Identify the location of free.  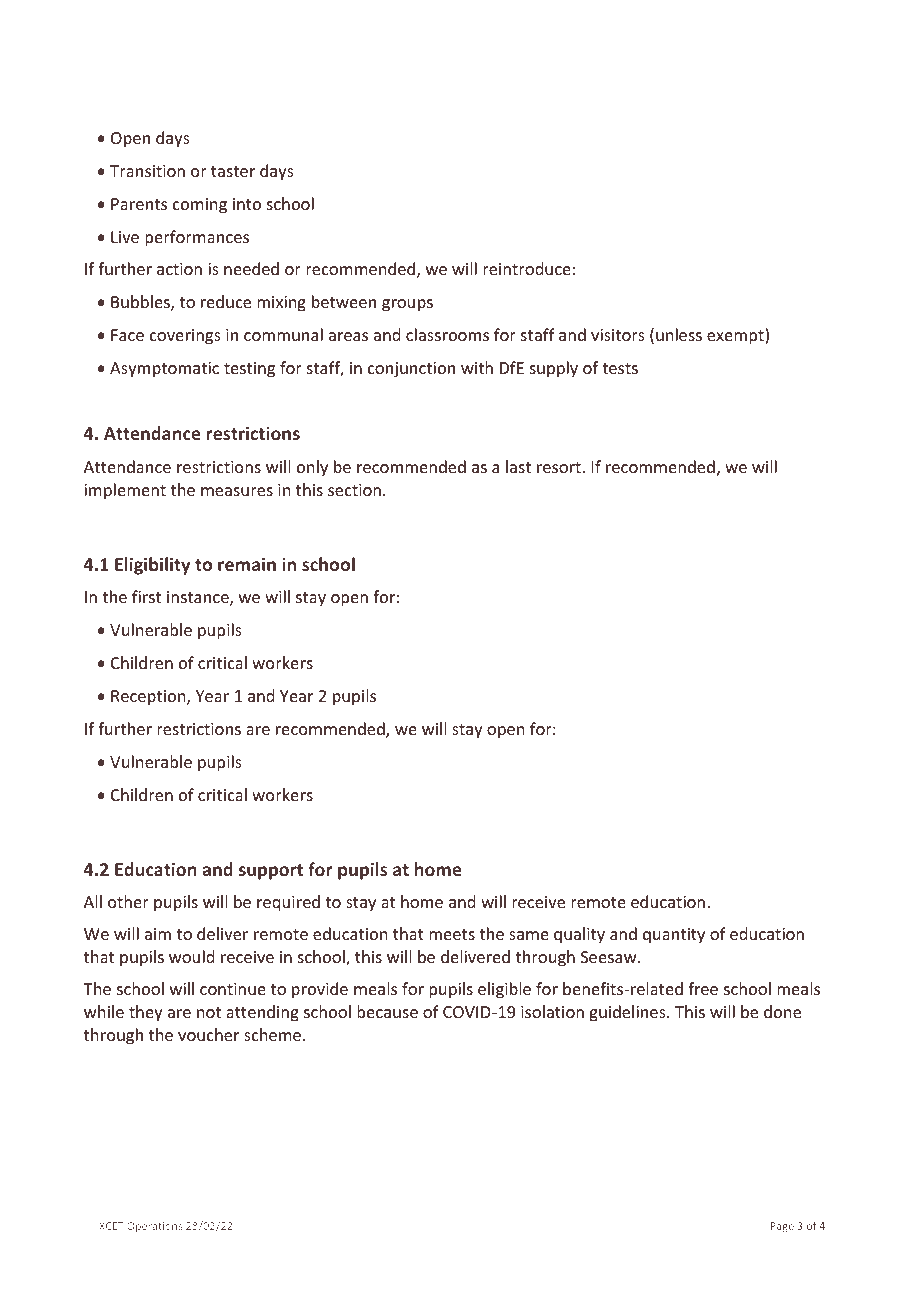
(703, 988).
